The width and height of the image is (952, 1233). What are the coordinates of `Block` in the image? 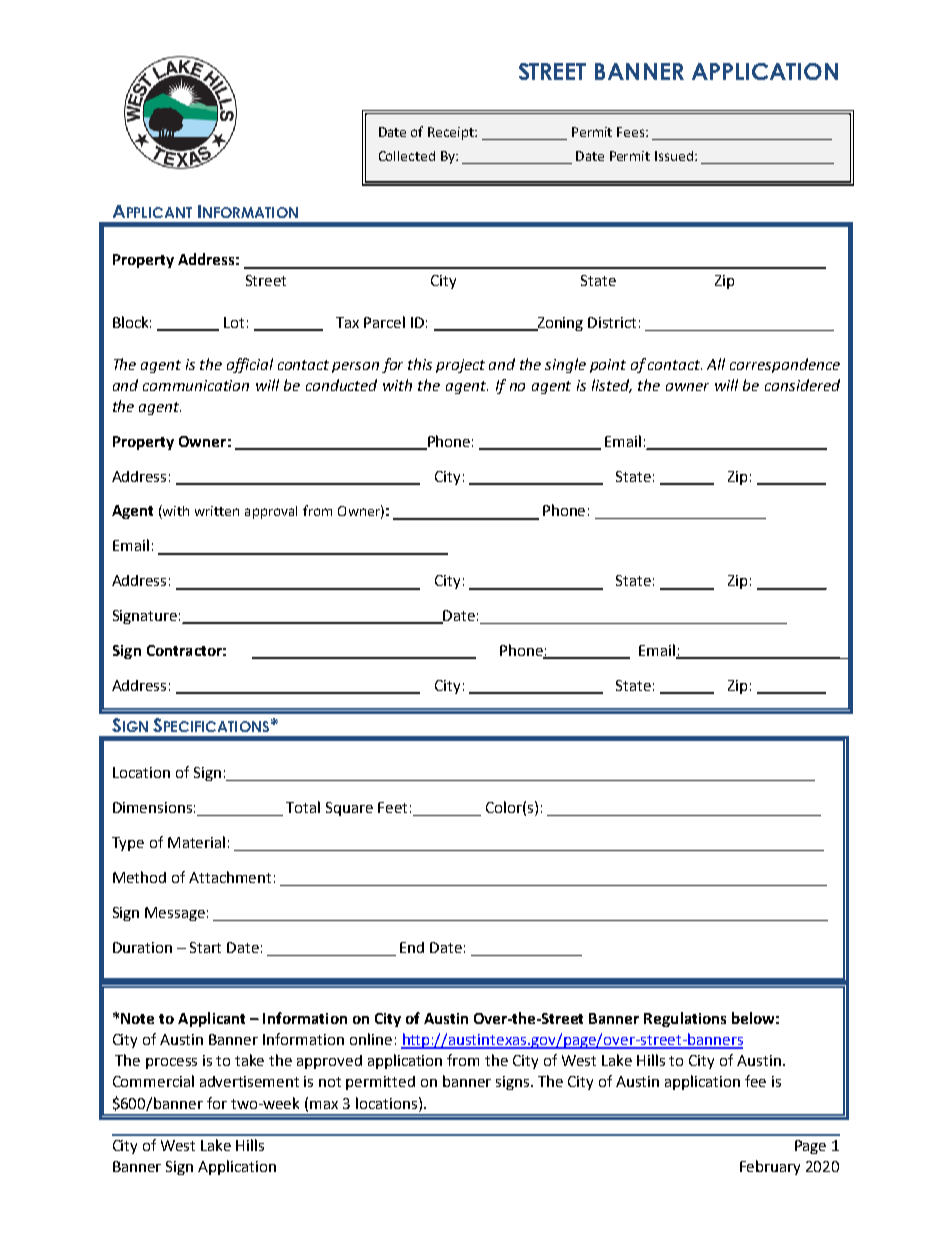 It's located at (132, 322).
